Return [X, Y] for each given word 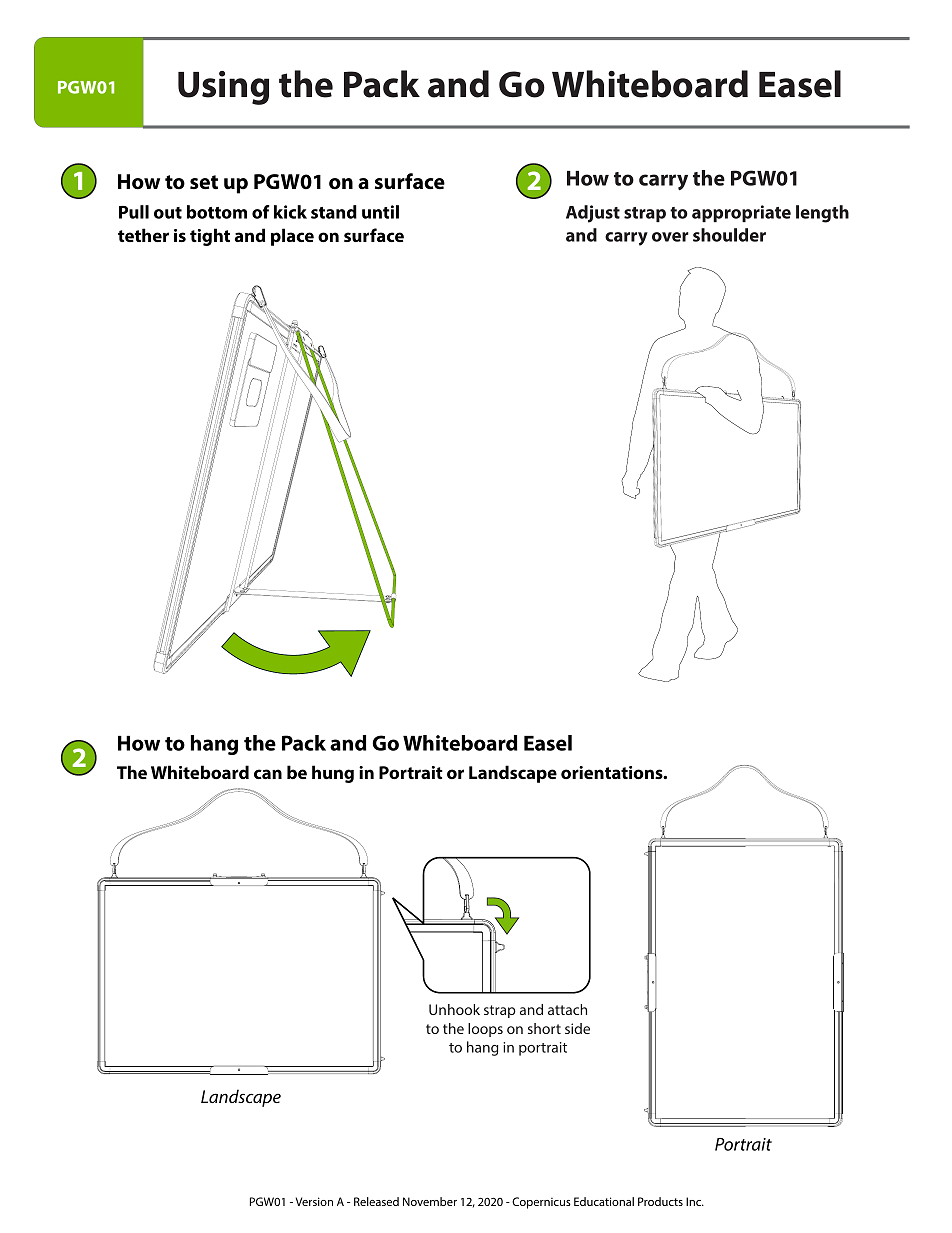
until [380, 212]
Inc [695, 1201]
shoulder [729, 235]
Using [223, 88]
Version [314, 1201]
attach [567, 1009]
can [268, 774]
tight [210, 237]
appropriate [741, 213]
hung [333, 774]
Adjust [593, 214]
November [430, 1201]
